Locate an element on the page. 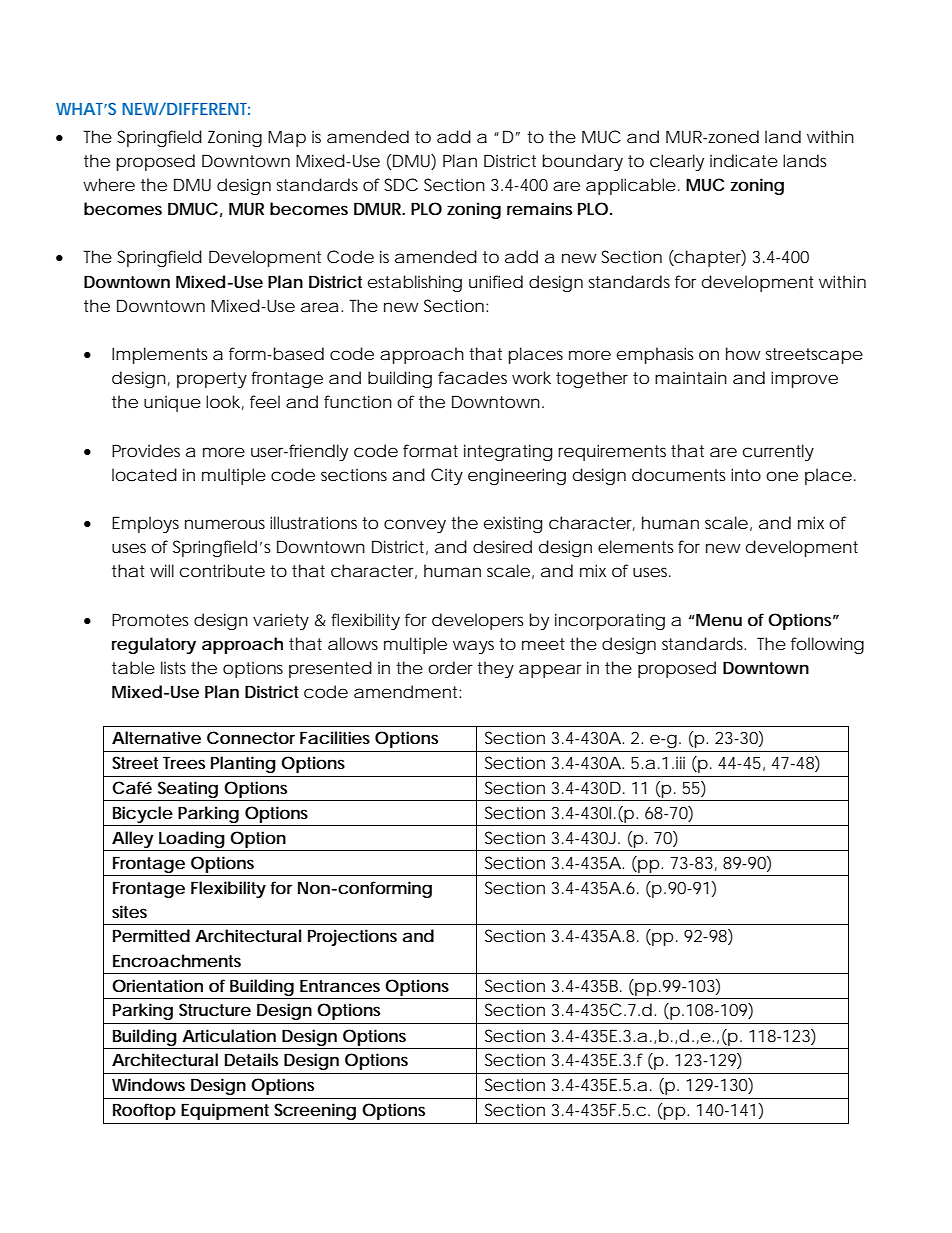  indicate is located at coordinates (744, 160).
